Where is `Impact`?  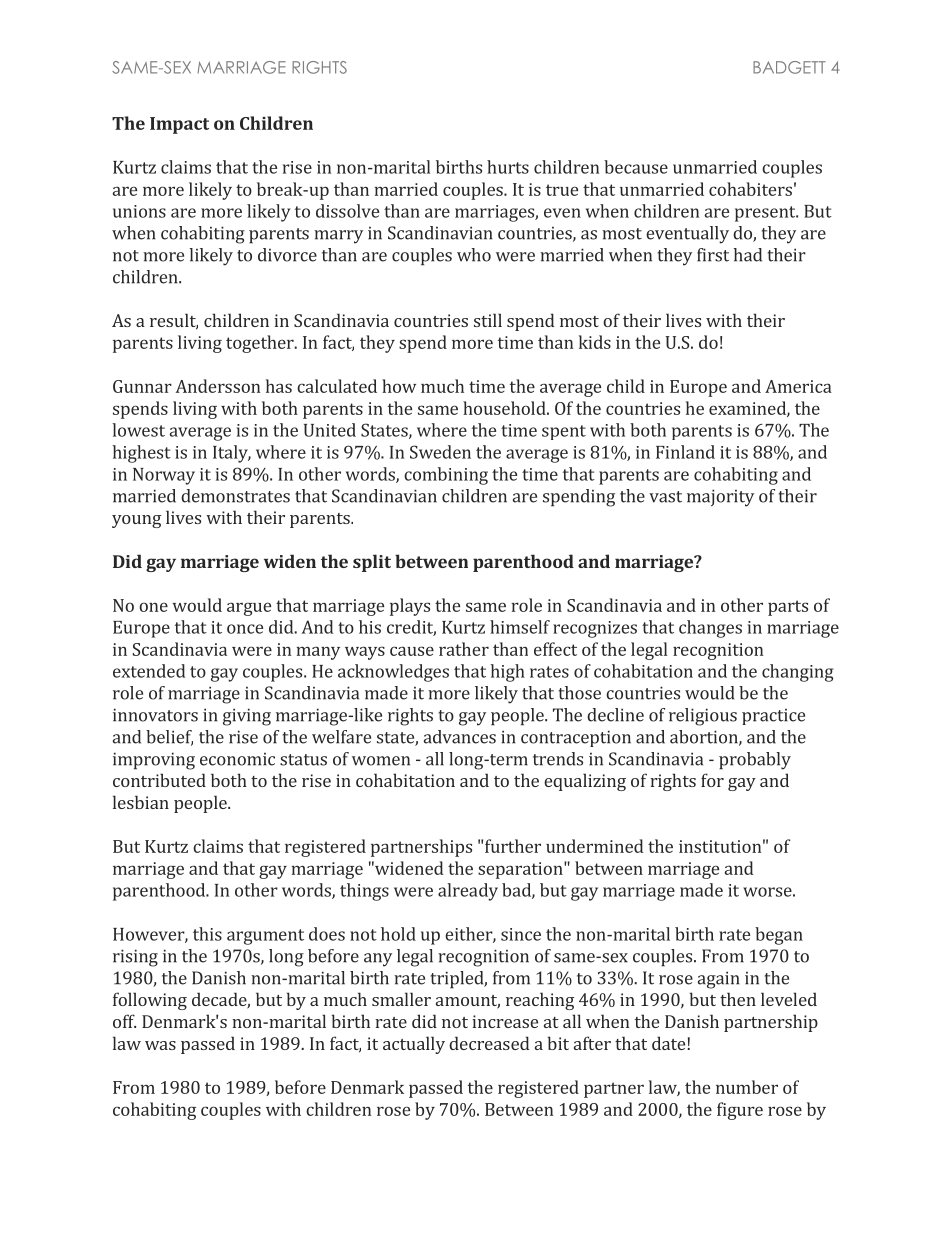
Impact is located at coordinates (179, 125).
